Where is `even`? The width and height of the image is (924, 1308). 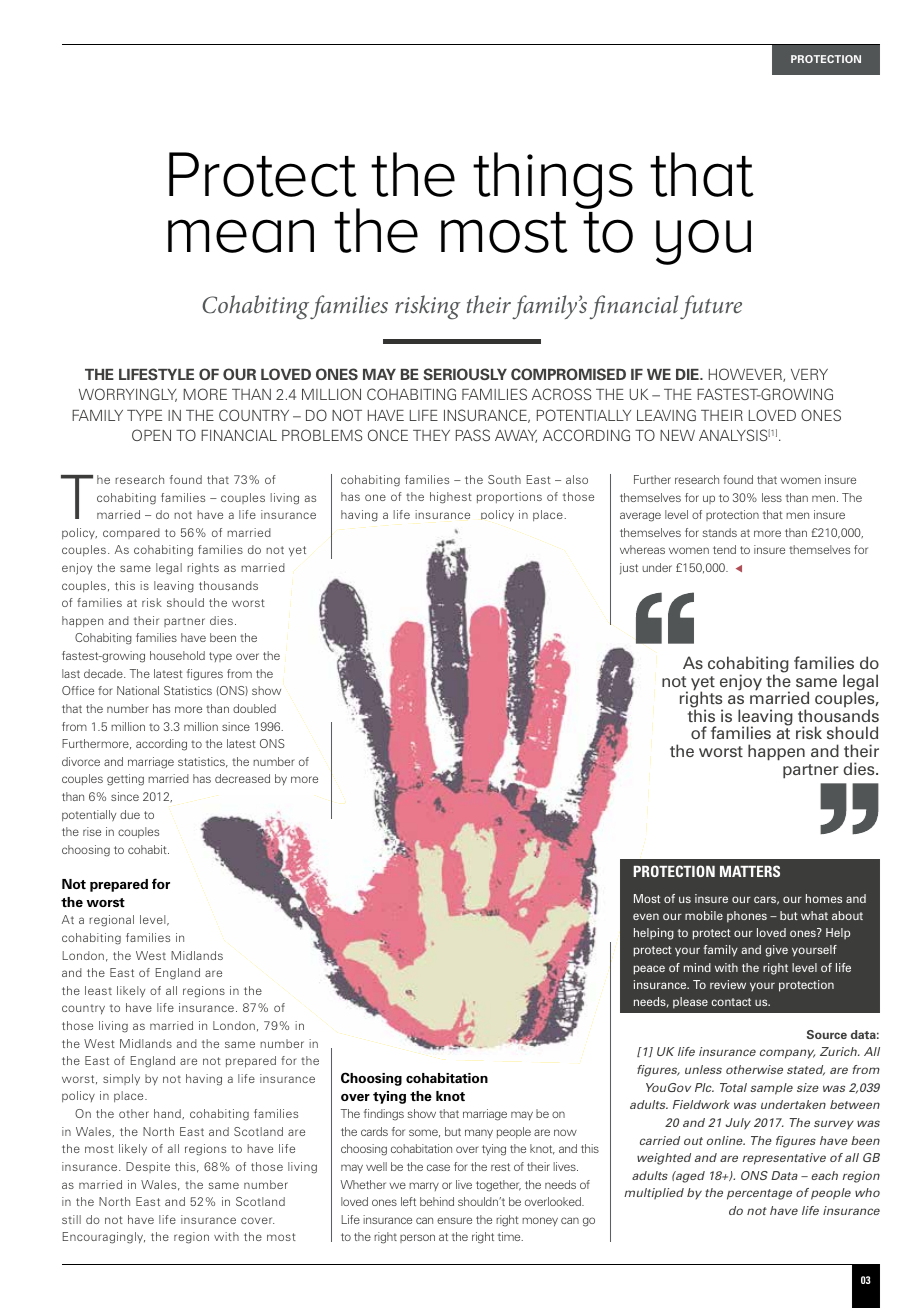
even is located at coordinates (646, 916).
